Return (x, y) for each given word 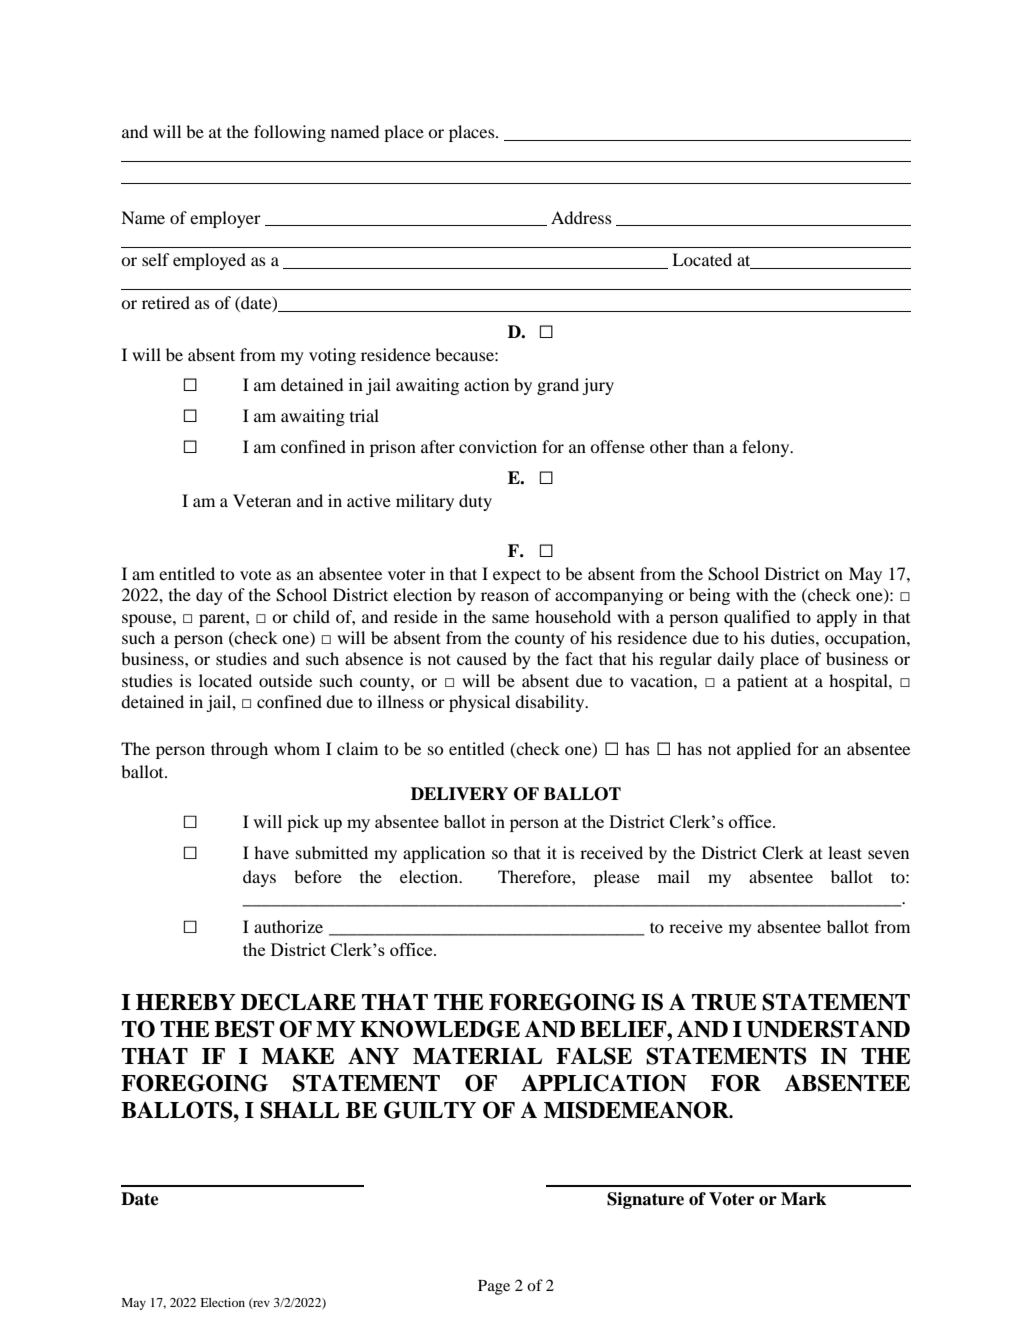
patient (762, 682)
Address (581, 217)
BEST (244, 1029)
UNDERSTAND (828, 1029)
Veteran (262, 500)
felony (767, 448)
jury (598, 386)
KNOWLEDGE (440, 1029)
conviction (498, 446)
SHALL (299, 1110)
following (290, 133)
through (239, 750)
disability (551, 703)
